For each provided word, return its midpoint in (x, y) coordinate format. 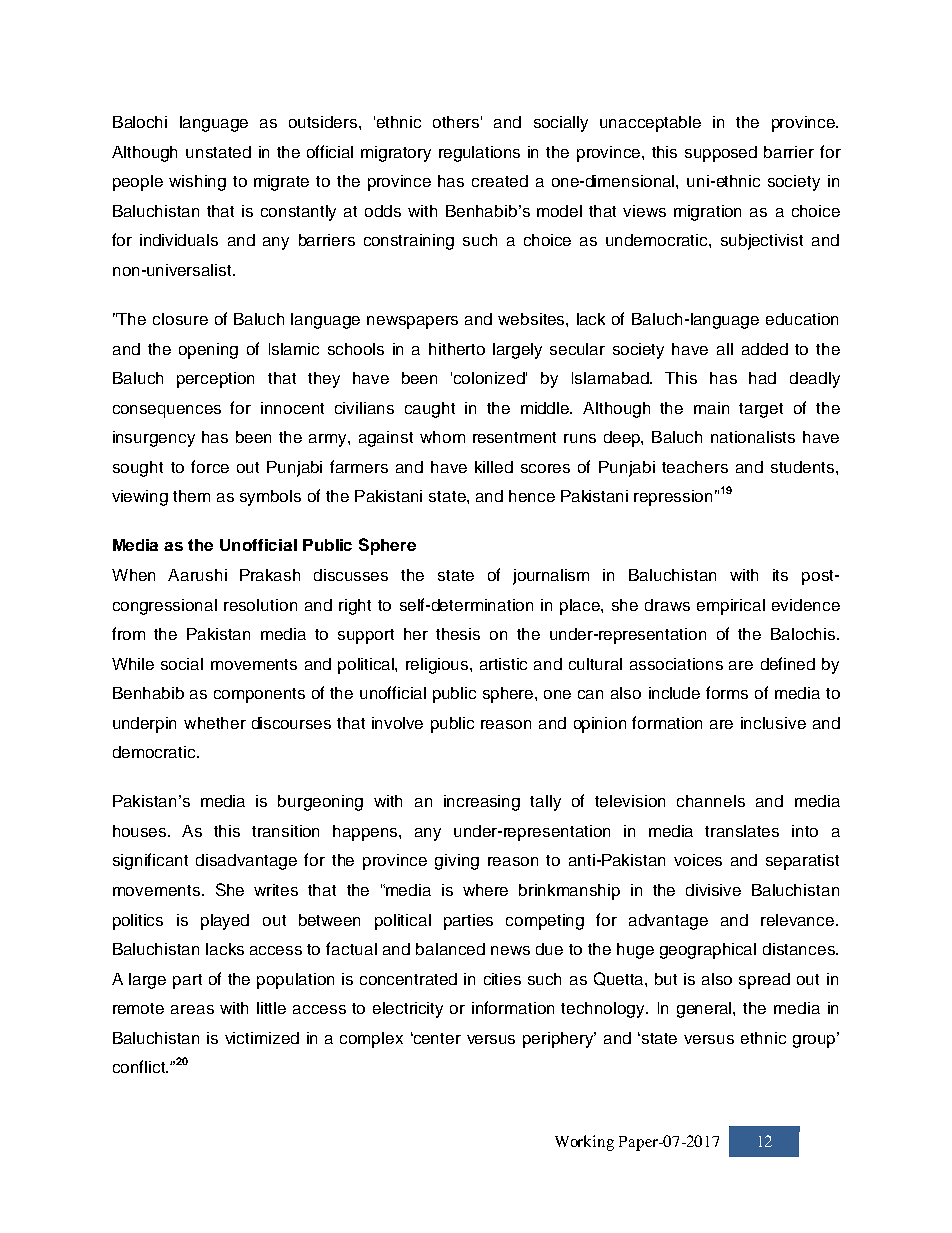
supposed (721, 154)
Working (584, 1143)
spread (764, 981)
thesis (458, 634)
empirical (731, 607)
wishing (197, 183)
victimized (262, 1038)
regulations (479, 154)
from (128, 633)
